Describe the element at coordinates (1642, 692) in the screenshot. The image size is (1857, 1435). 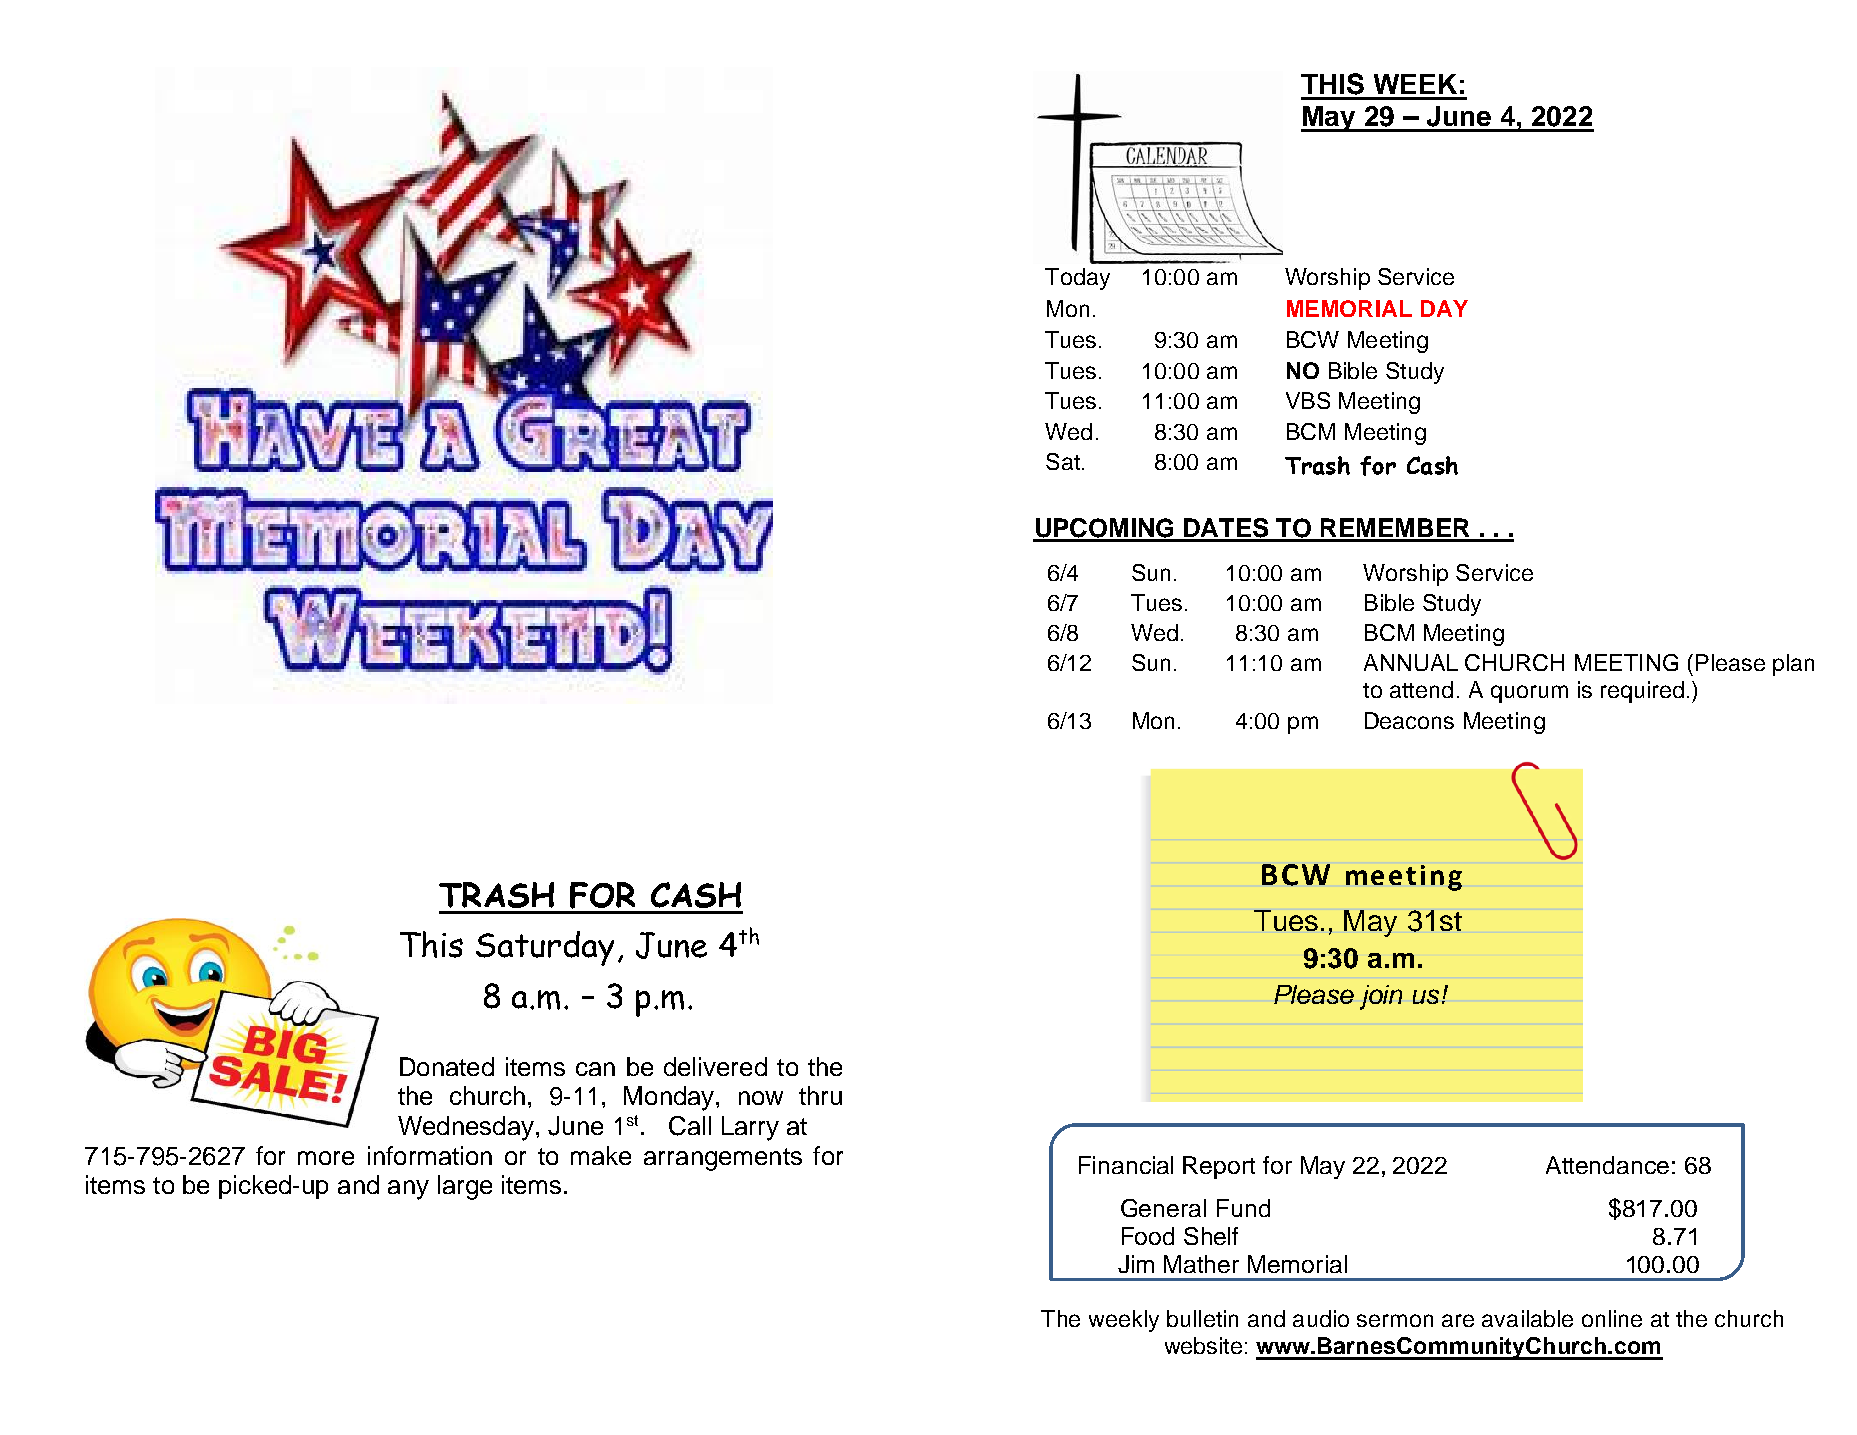
I see `required` at that location.
